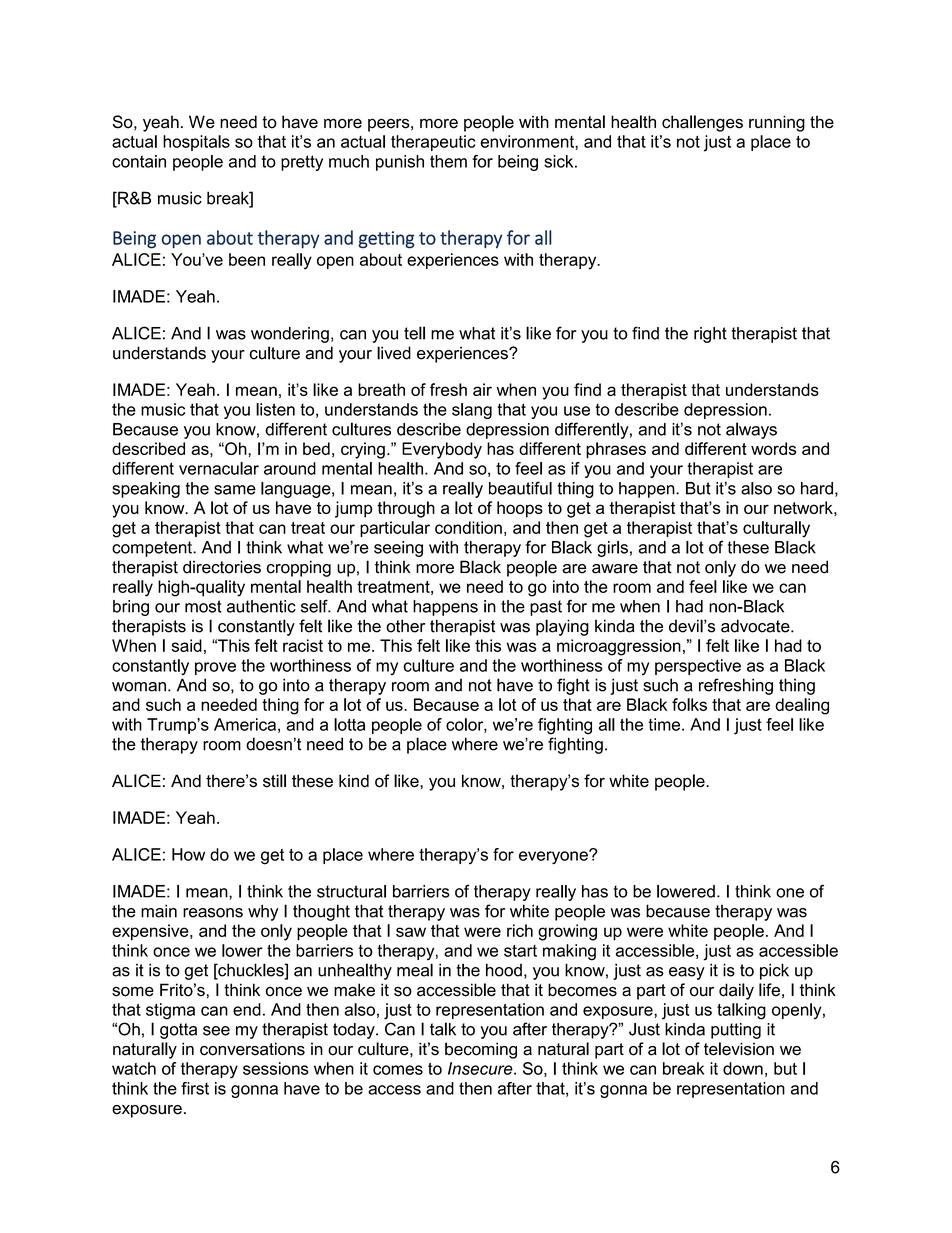 The width and height of the screenshot is (952, 1233). I want to click on becoming, so click(481, 1050).
